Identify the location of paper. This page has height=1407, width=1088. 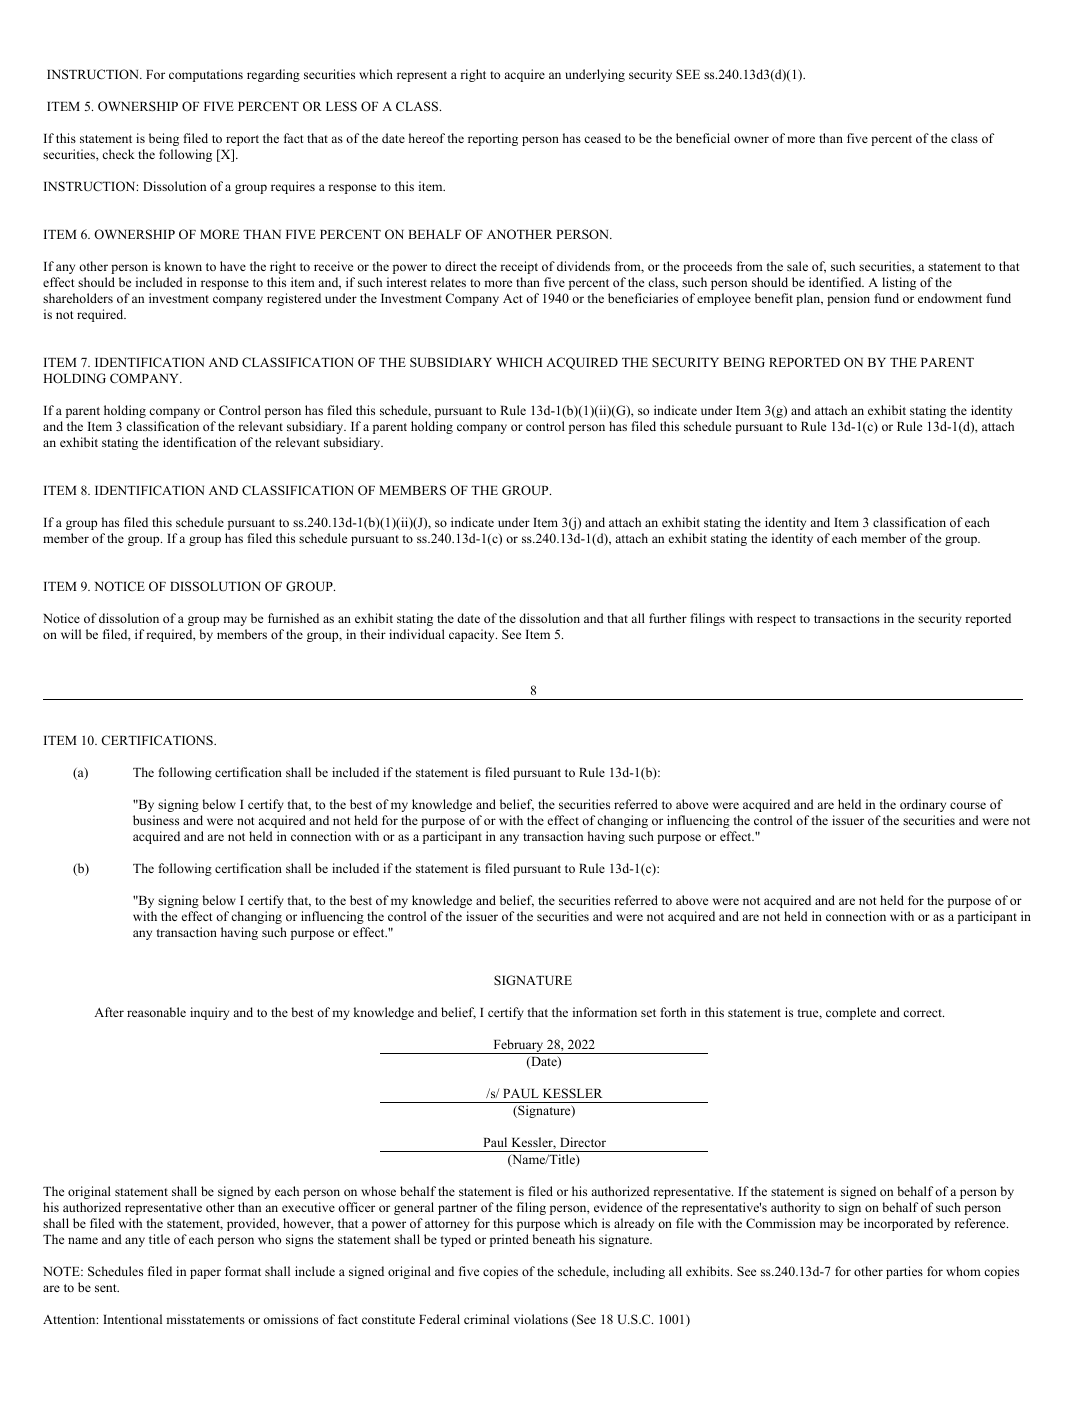
(205, 1274).
